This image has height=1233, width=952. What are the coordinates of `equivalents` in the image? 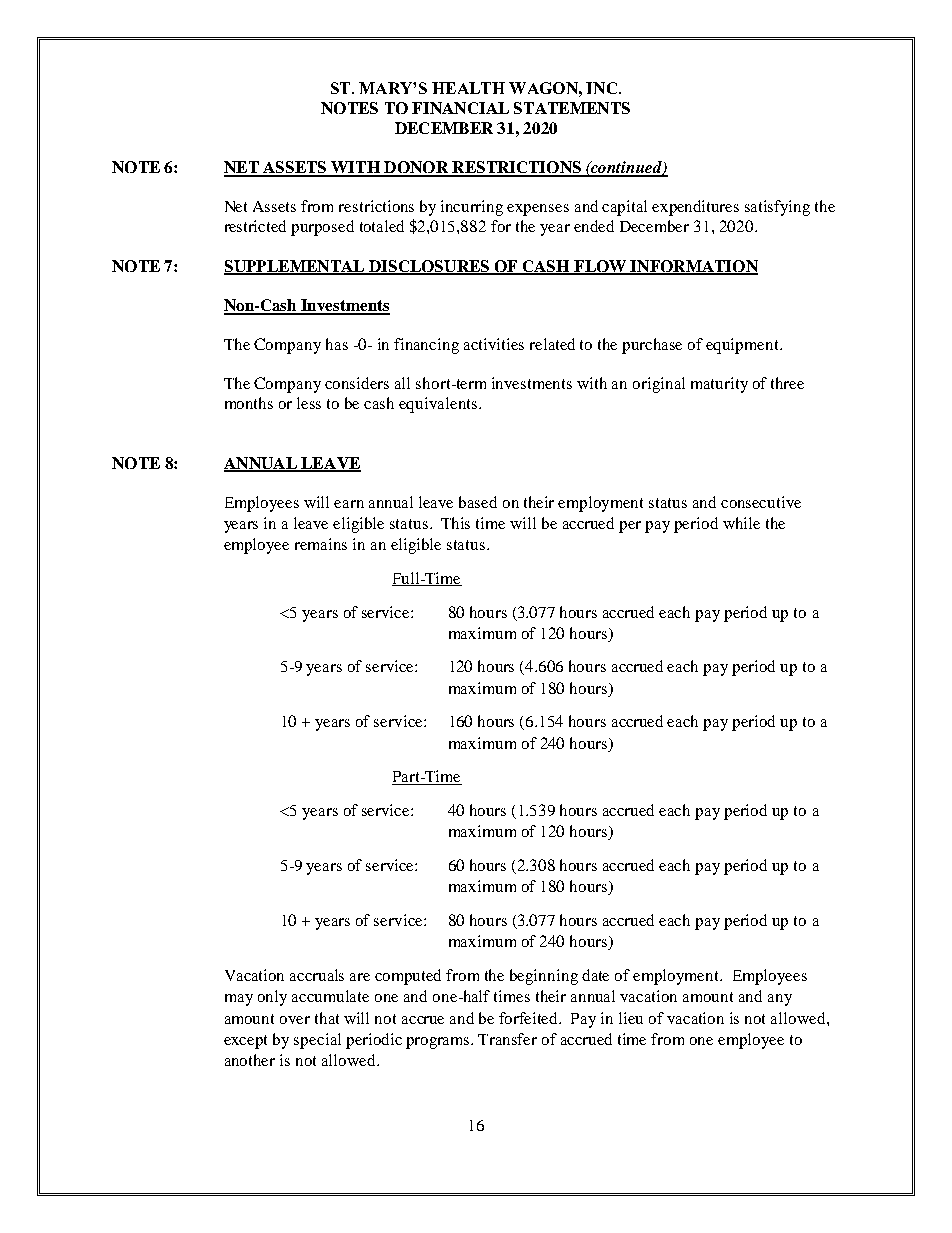 It's located at (439, 405).
